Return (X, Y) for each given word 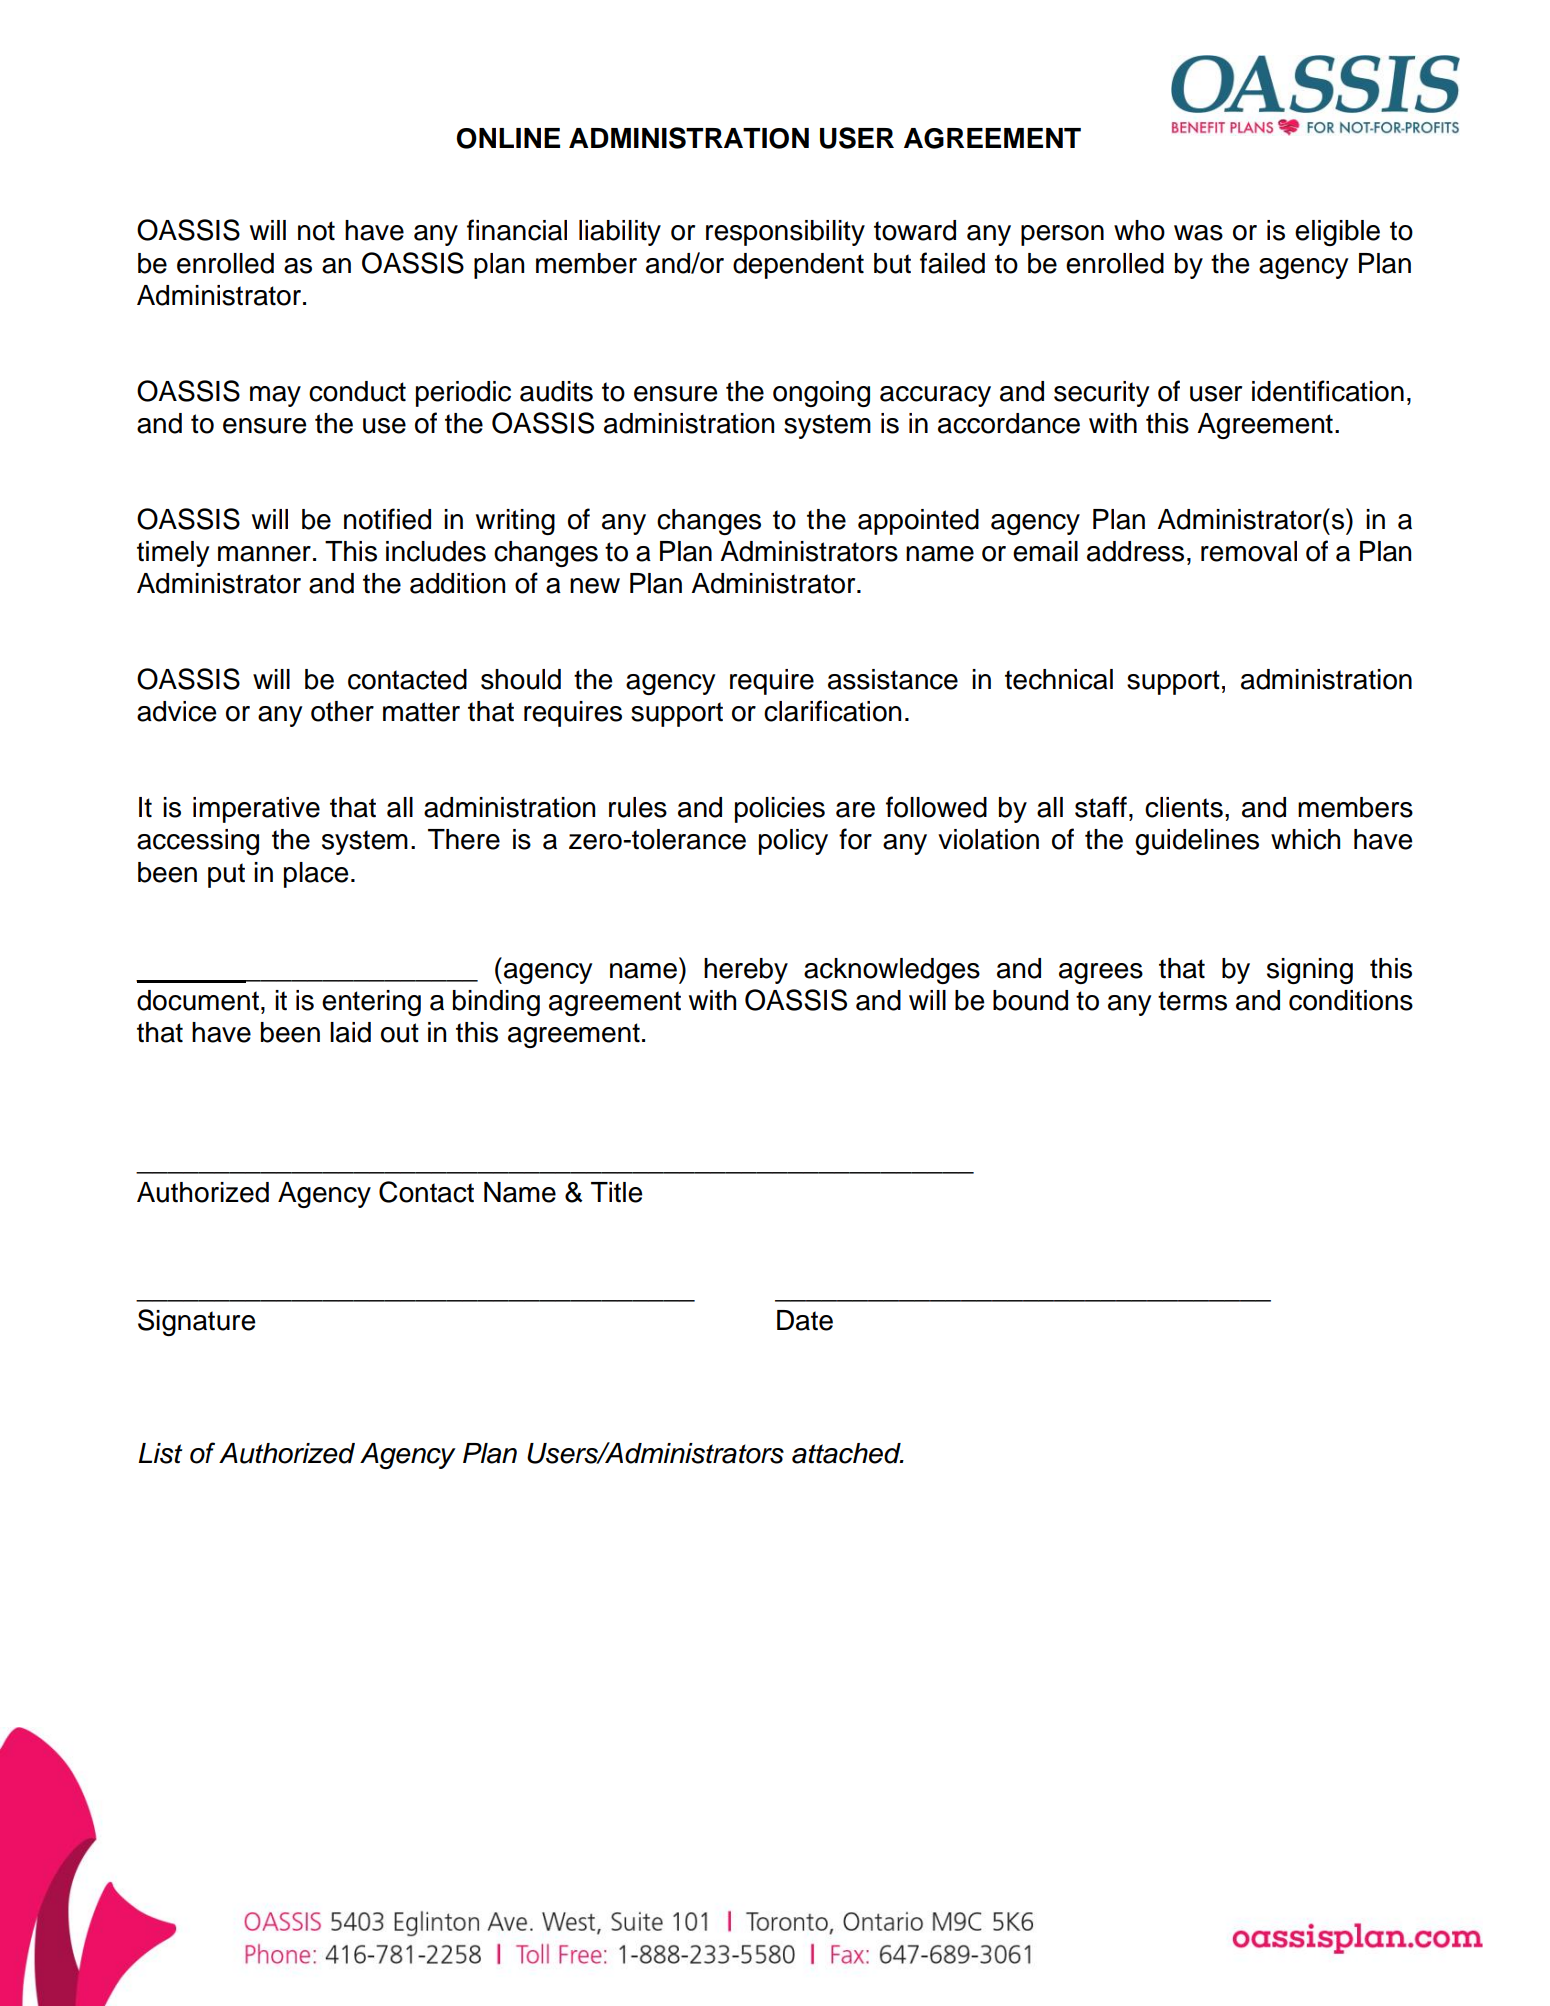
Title (616, 1192)
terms (1192, 1001)
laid (350, 1032)
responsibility (785, 233)
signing (1310, 971)
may (275, 396)
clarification (832, 711)
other (342, 711)
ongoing (821, 394)
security (1101, 394)
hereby (746, 971)
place (316, 875)
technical (1059, 679)
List (160, 1453)
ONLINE (508, 138)
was (1198, 233)
